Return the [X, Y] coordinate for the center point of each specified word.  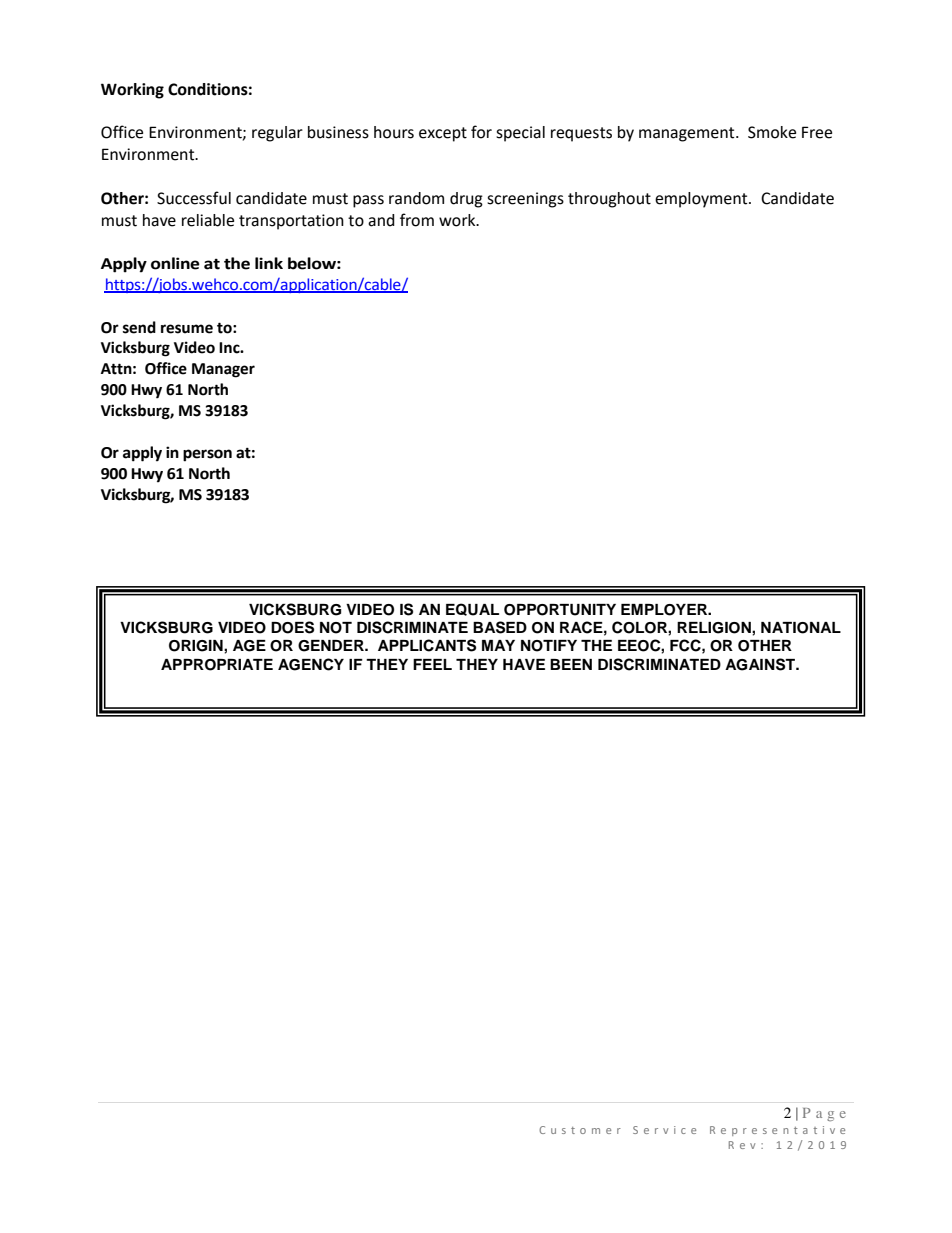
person [207, 455]
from [417, 220]
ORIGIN [197, 646]
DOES [292, 627]
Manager [223, 370]
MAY [498, 645]
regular [277, 134]
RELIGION [715, 628]
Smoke [772, 132]
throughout [609, 200]
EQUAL [472, 609]
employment [702, 200]
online [175, 263]
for [481, 132]
